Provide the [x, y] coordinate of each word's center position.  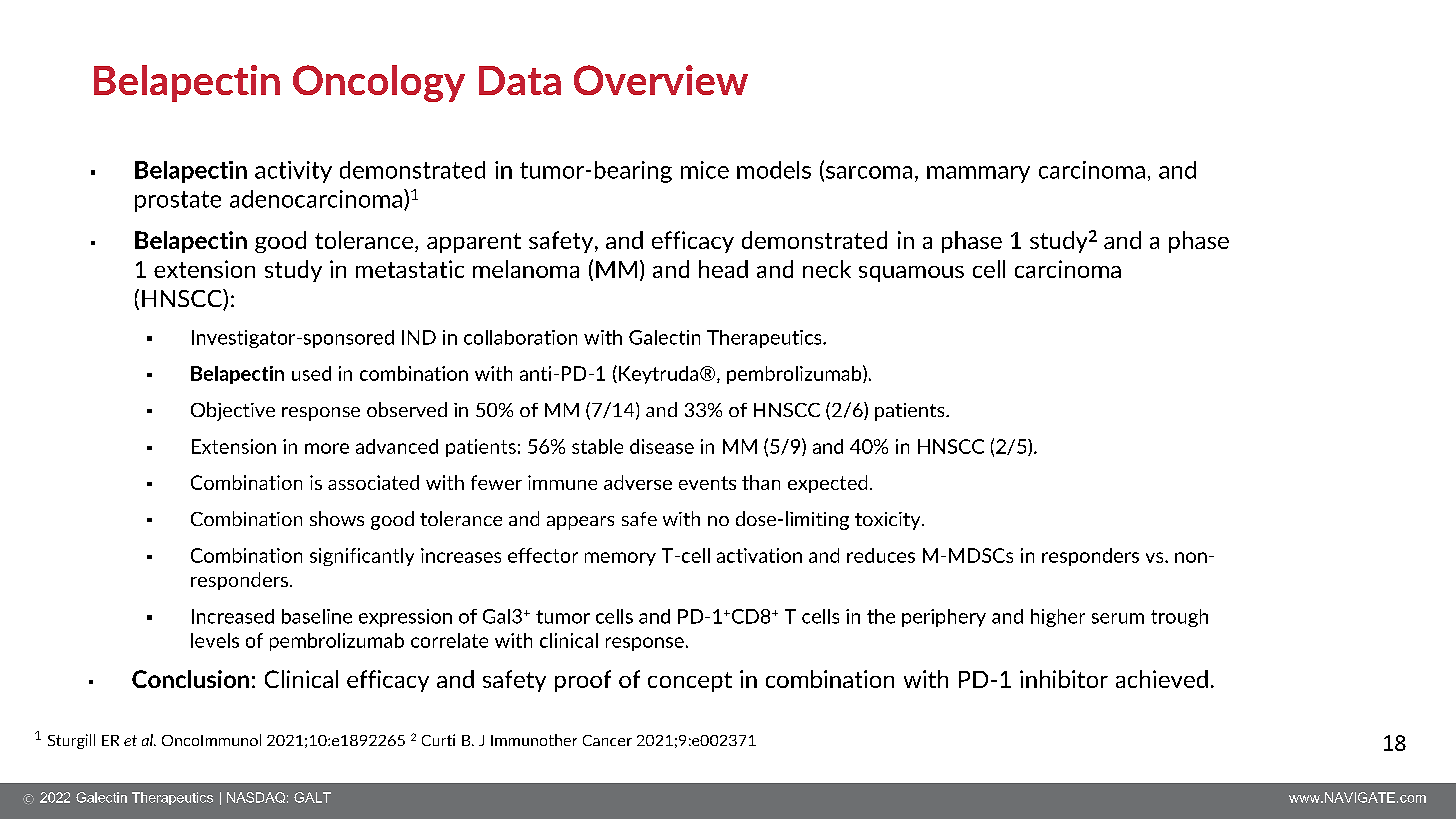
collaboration [520, 337]
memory [620, 559]
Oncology [379, 83]
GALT [312, 797]
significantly [362, 557]
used [311, 373]
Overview [661, 80]
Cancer [607, 740]
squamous [911, 274]
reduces [881, 555]
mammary [978, 174]
